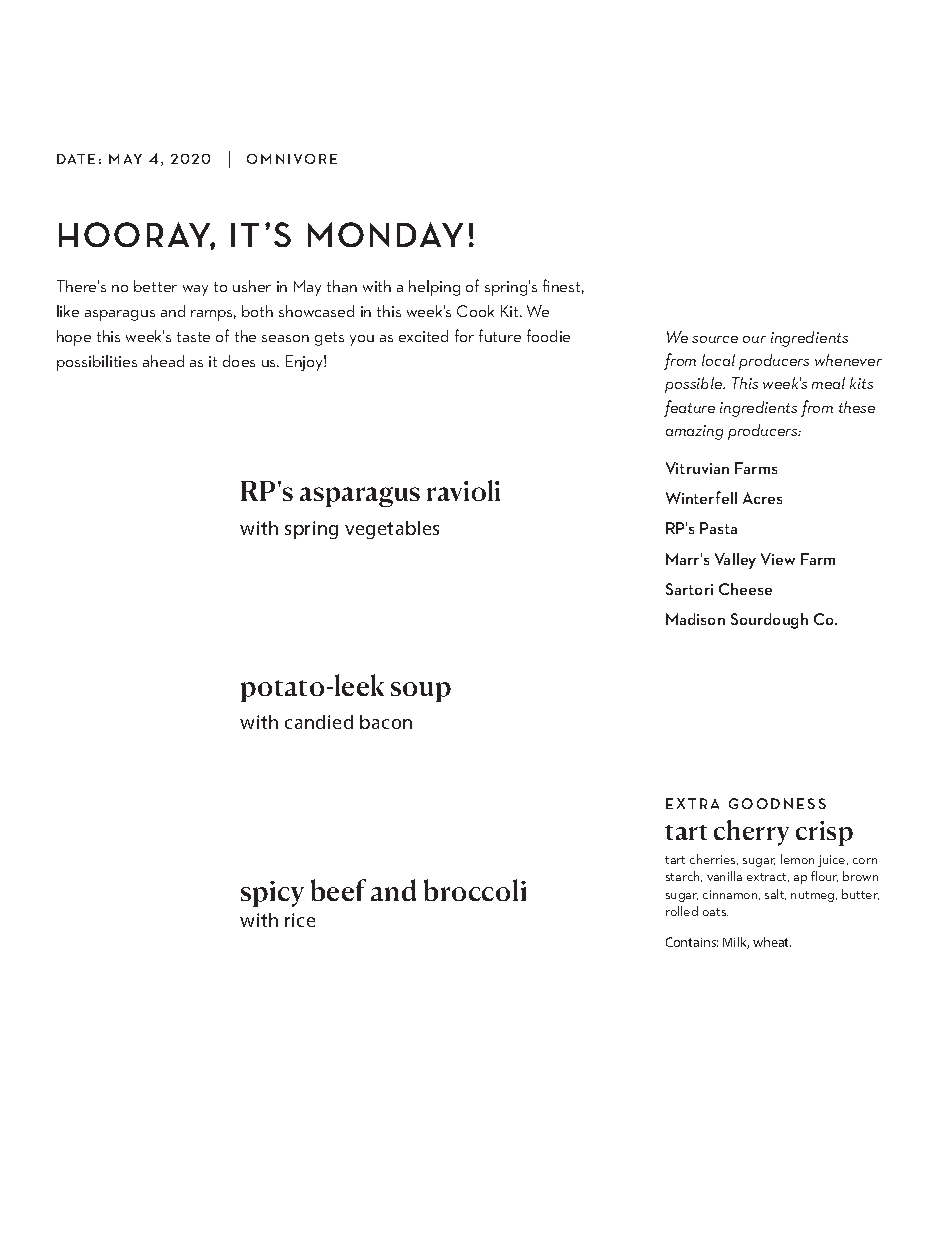 The image size is (952, 1233). I want to click on source, so click(715, 339).
